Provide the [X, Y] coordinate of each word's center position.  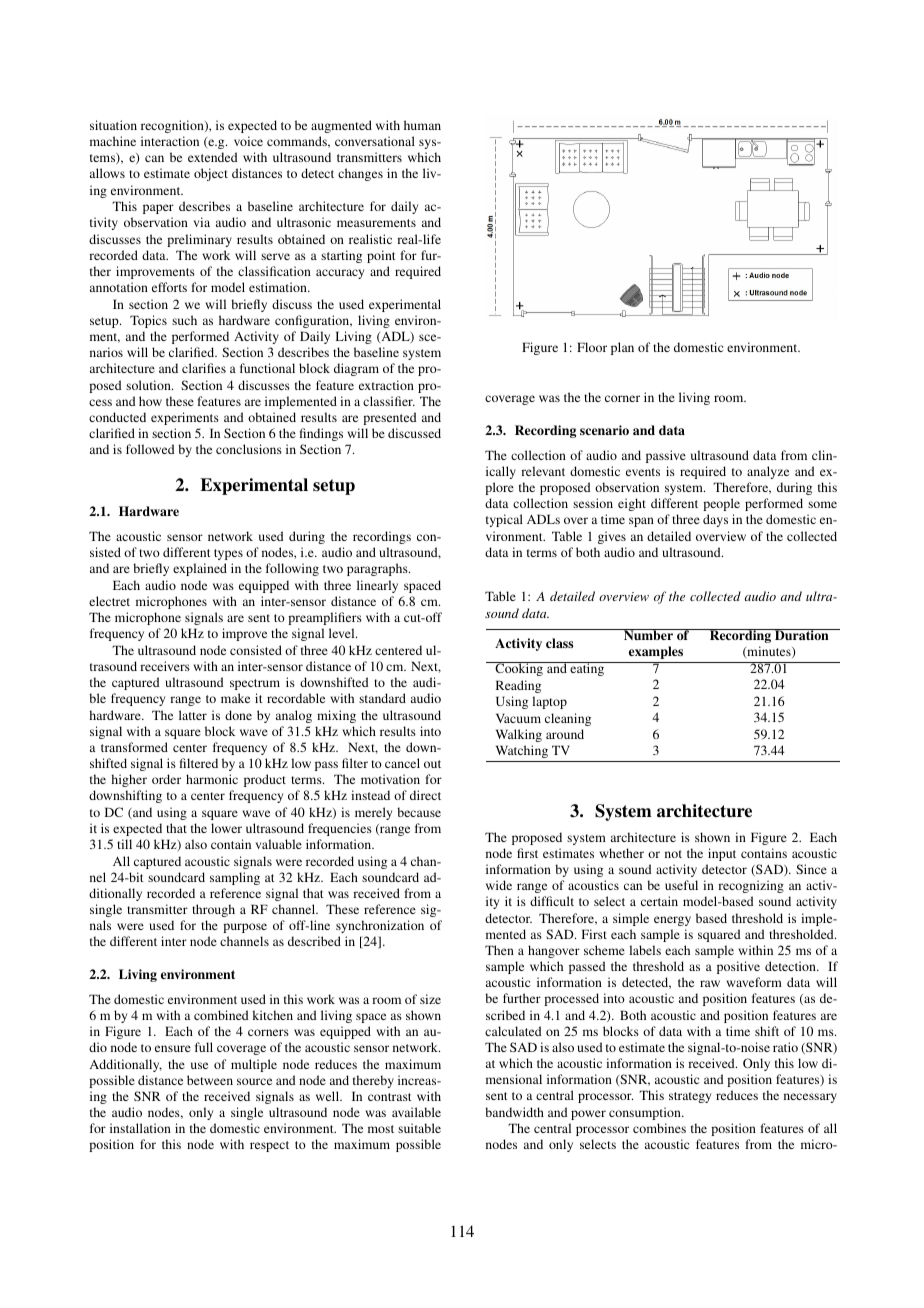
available [416, 1112]
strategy [690, 1097]
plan [622, 348]
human [422, 125]
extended [213, 157]
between [210, 1080]
